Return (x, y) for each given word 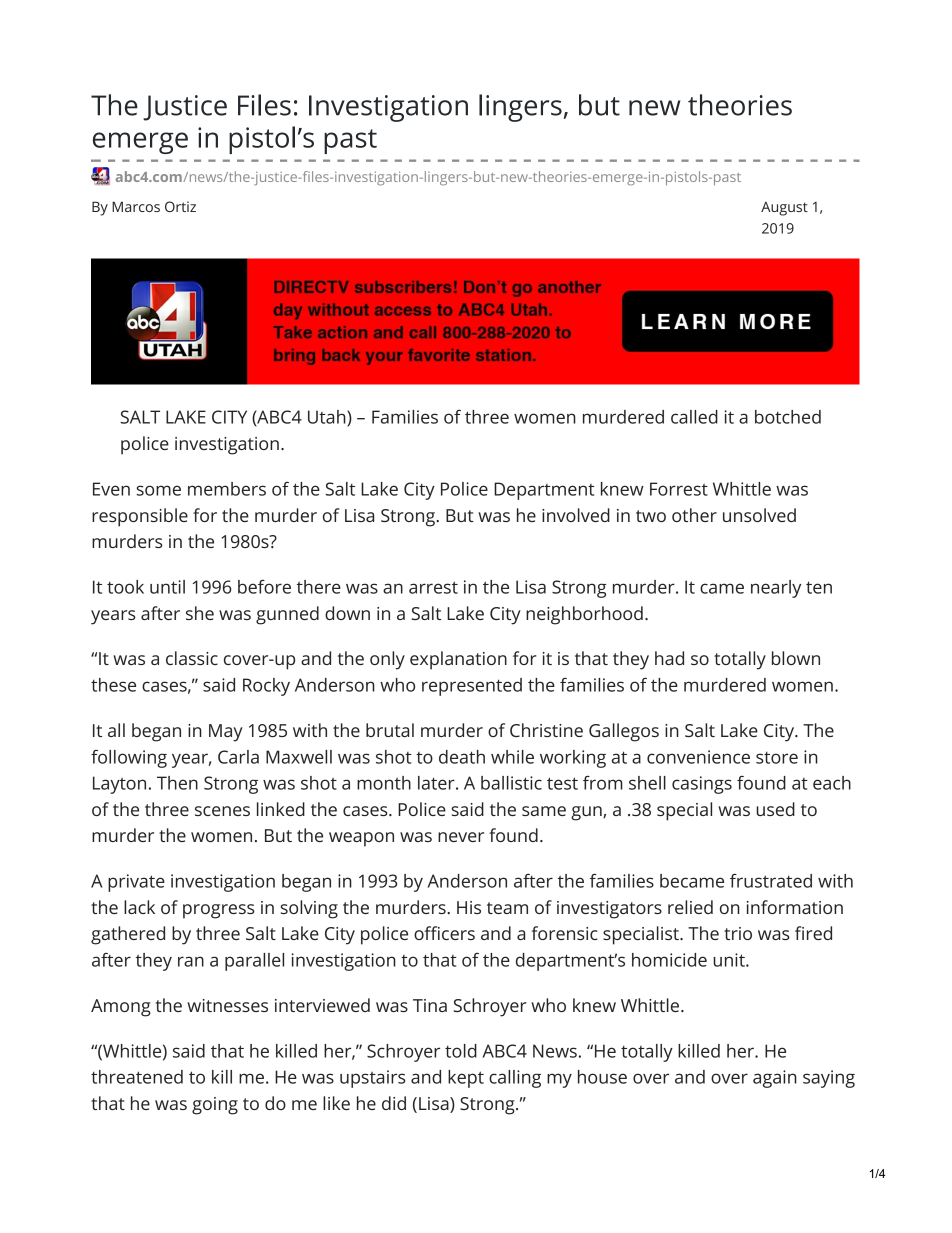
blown (796, 658)
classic (192, 658)
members (227, 489)
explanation (458, 660)
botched (788, 417)
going (215, 1106)
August (784, 209)
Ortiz (180, 206)
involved (576, 515)
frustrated (771, 881)
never (461, 837)
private (136, 883)
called (694, 417)
